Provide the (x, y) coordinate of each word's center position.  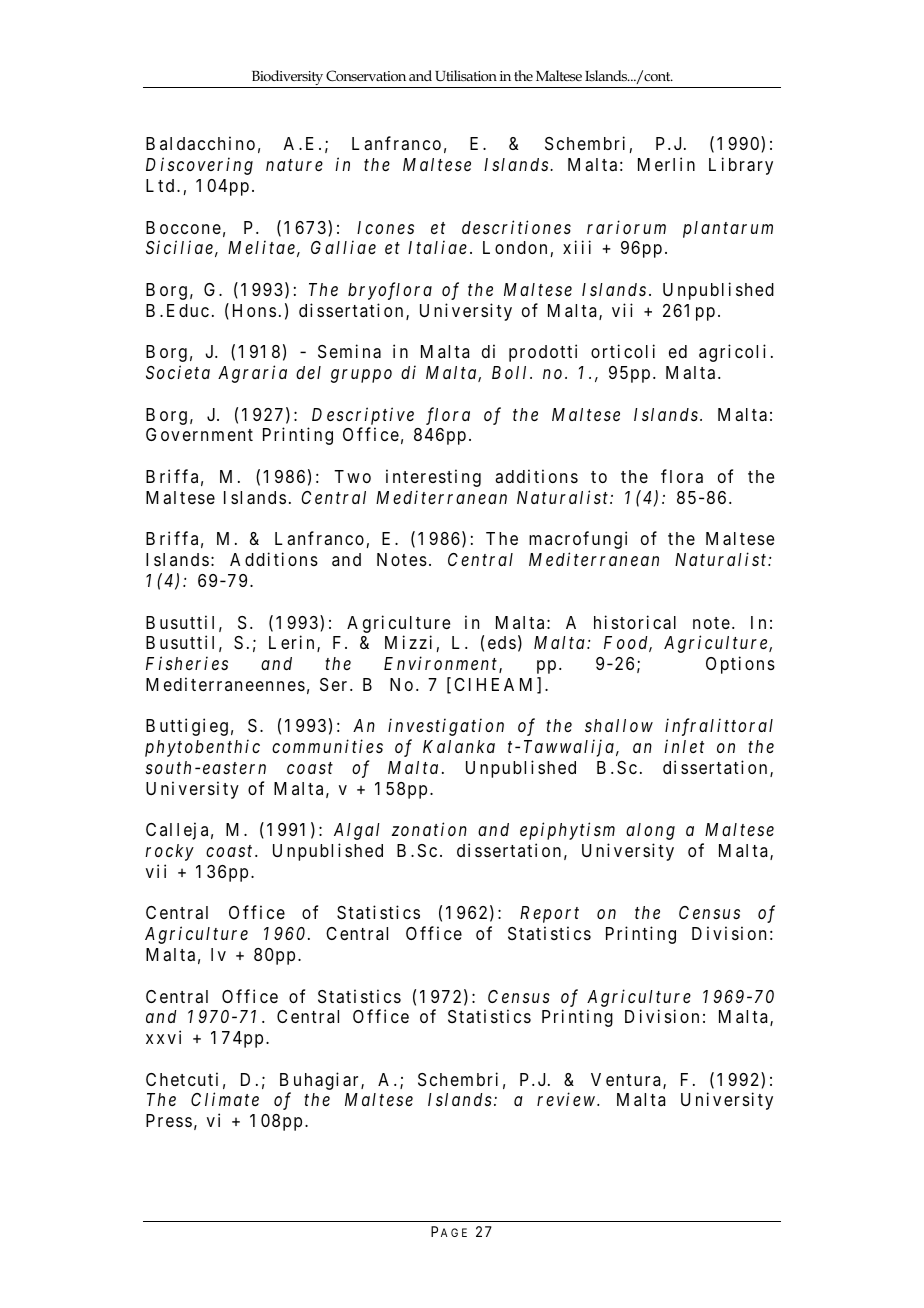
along (650, 831)
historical (635, 622)
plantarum (728, 229)
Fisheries (187, 663)
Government (199, 434)
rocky (169, 852)
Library (741, 166)
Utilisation (466, 75)
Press (169, 1120)
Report (549, 914)
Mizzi (408, 642)
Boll (509, 372)
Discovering (199, 166)
